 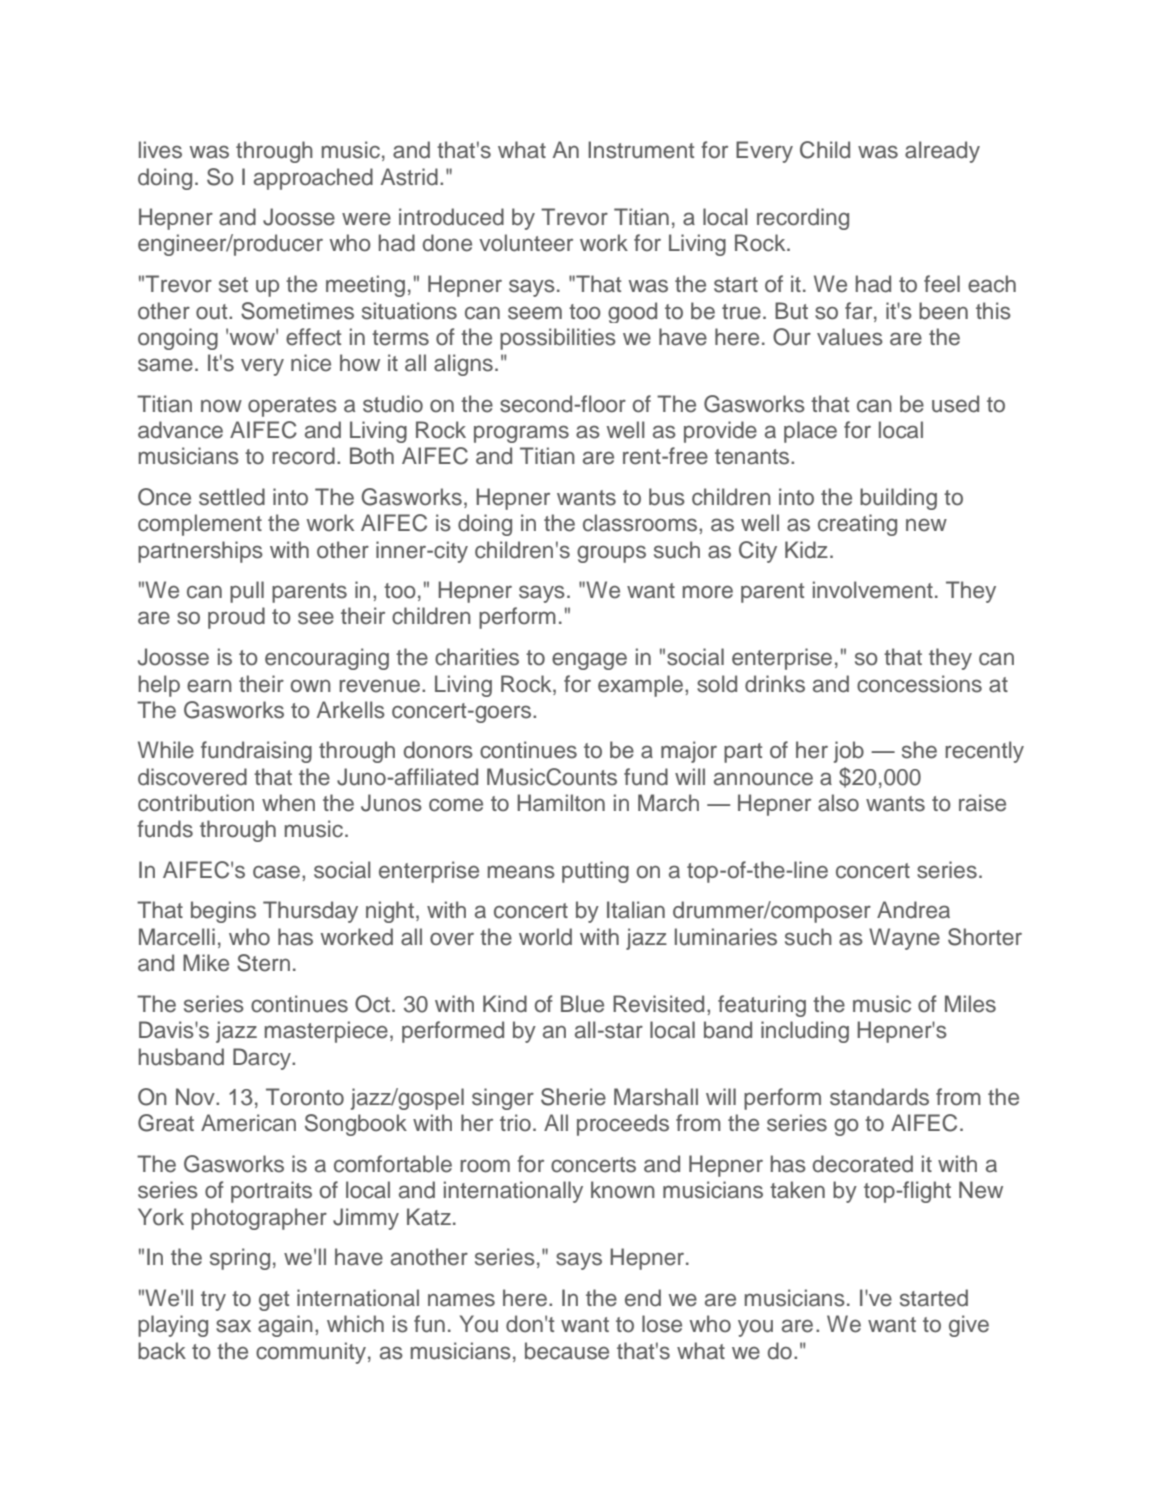 I want to click on Instrument, so click(x=641, y=150).
